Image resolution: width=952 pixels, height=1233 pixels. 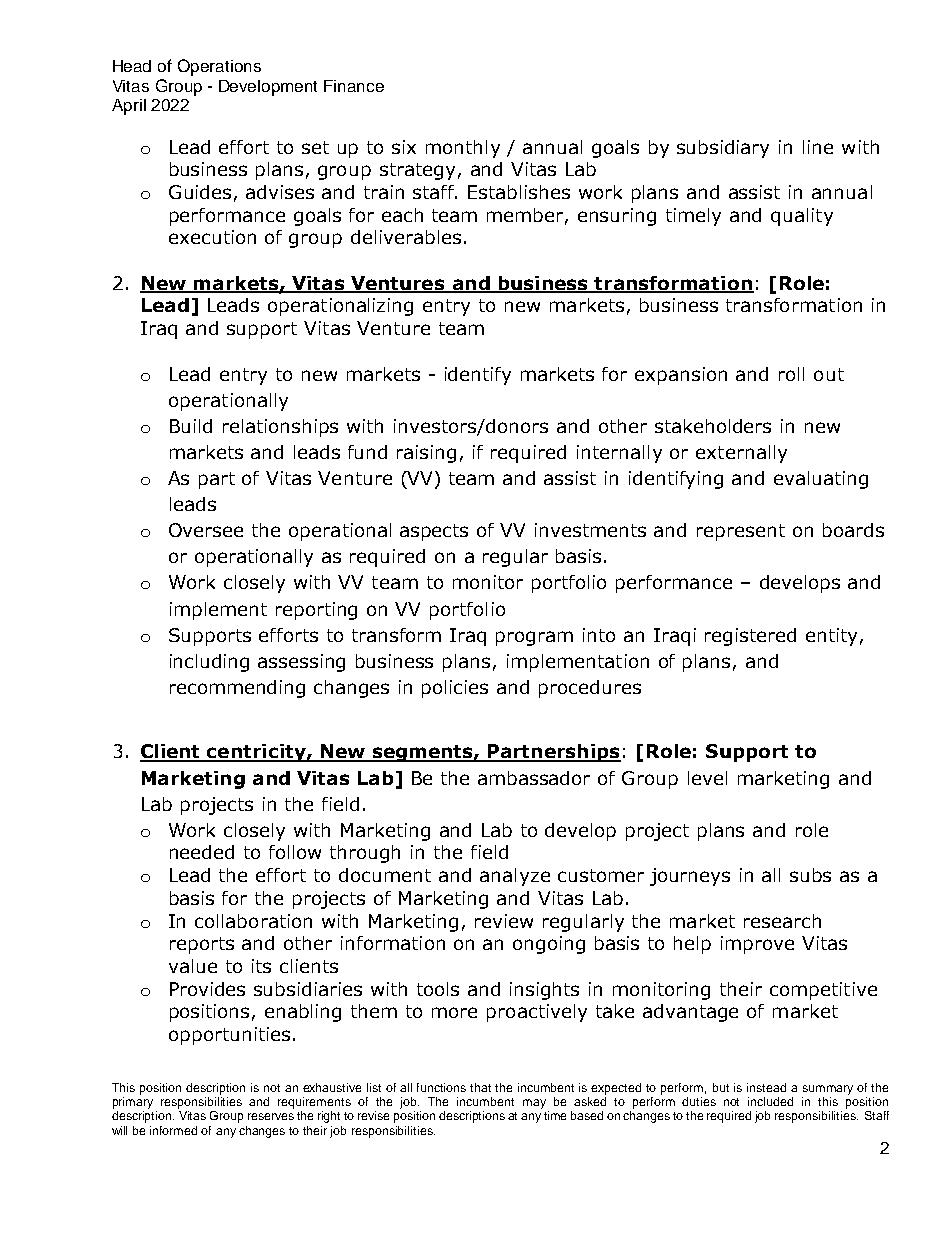 What do you see at coordinates (818, 147) in the screenshot?
I see `line` at bounding box center [818, 147].
